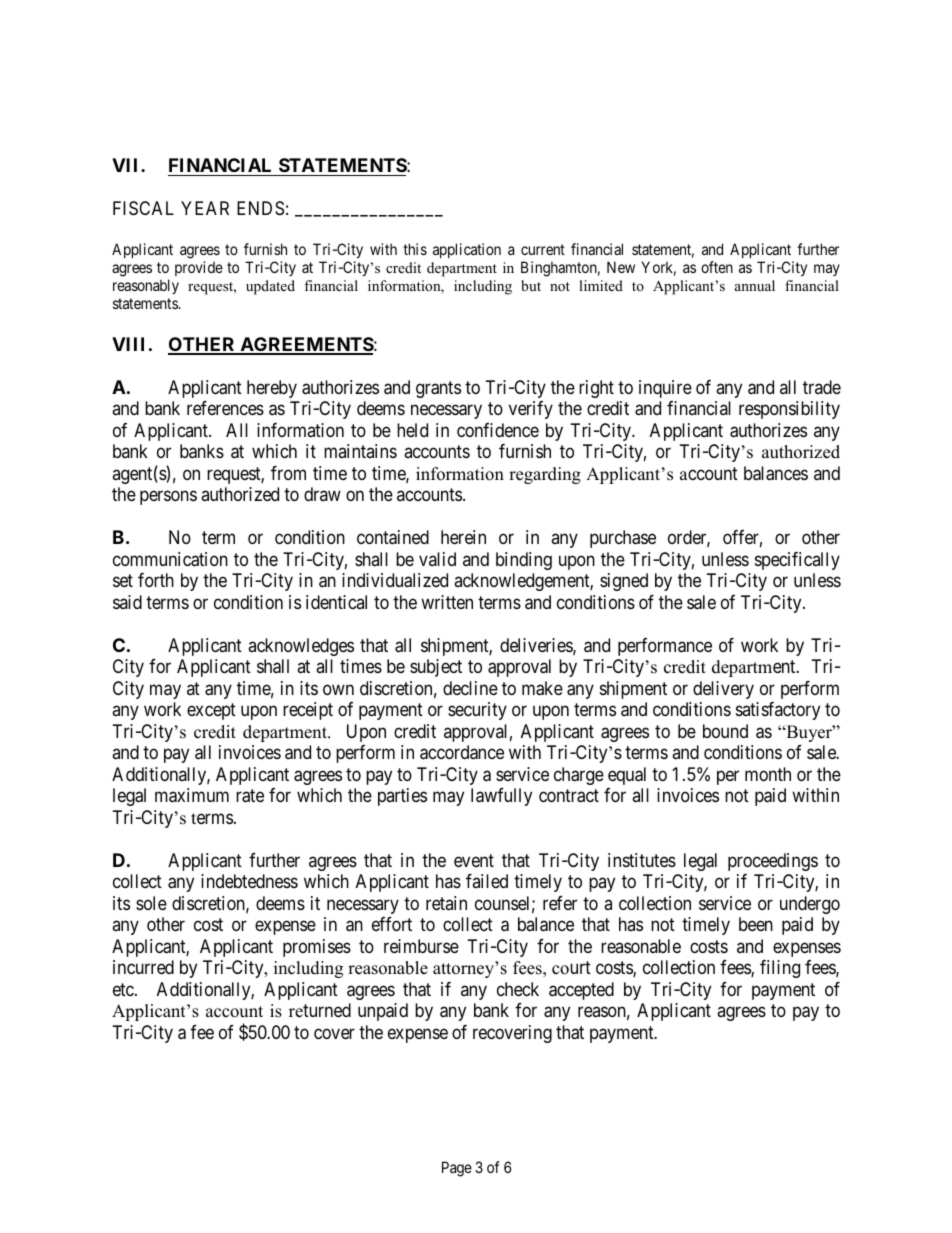 The height and width of the screenshot is (1233, 952). Describe the element at coordinates (498, 430) in the screenshot. I see `confidence` at that location.
